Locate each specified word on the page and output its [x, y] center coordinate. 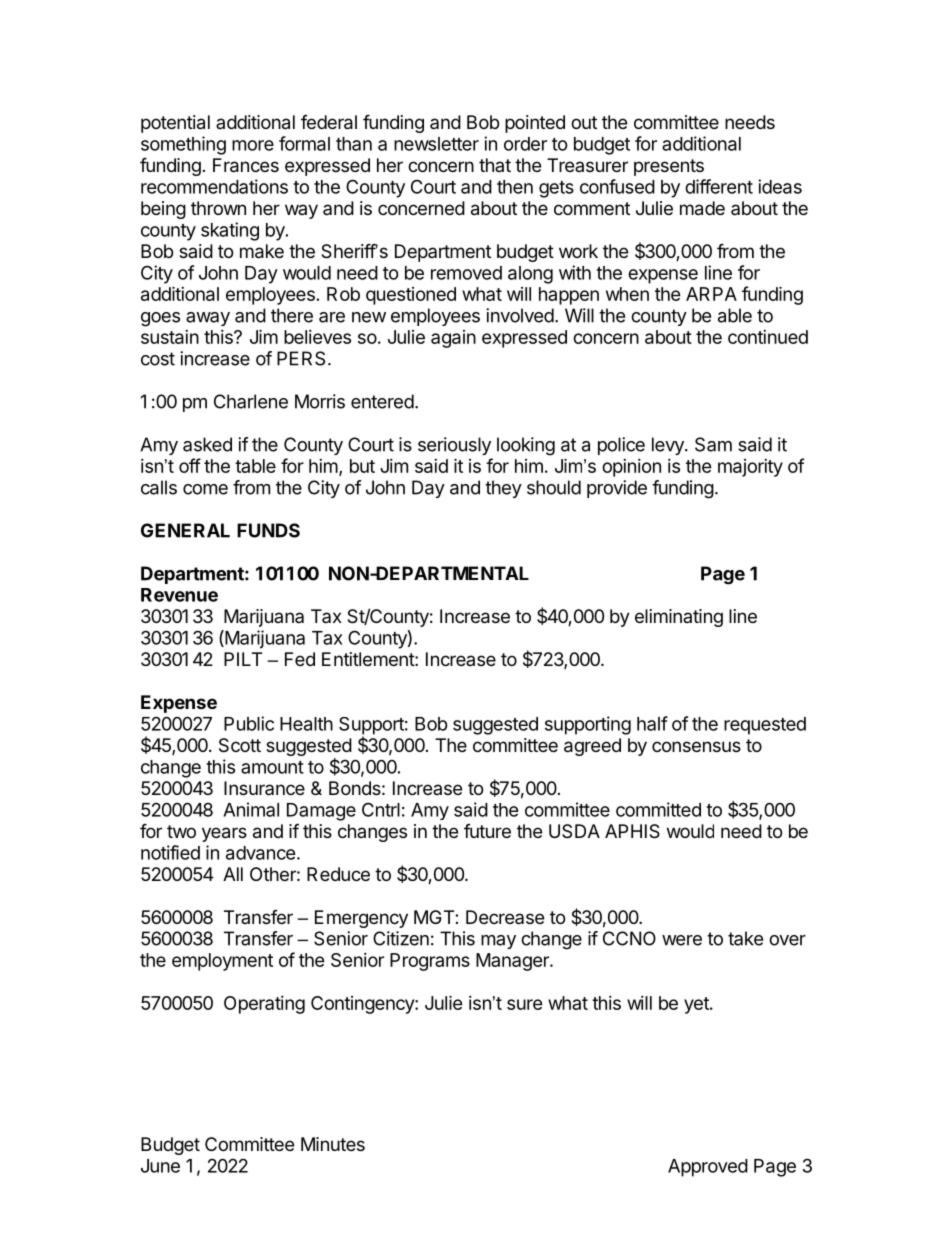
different [719, 186]
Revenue [179, 595]
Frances [246, 165]
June [160, 1166]
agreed [592, 747]
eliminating [679, 618]
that [495, 165]
